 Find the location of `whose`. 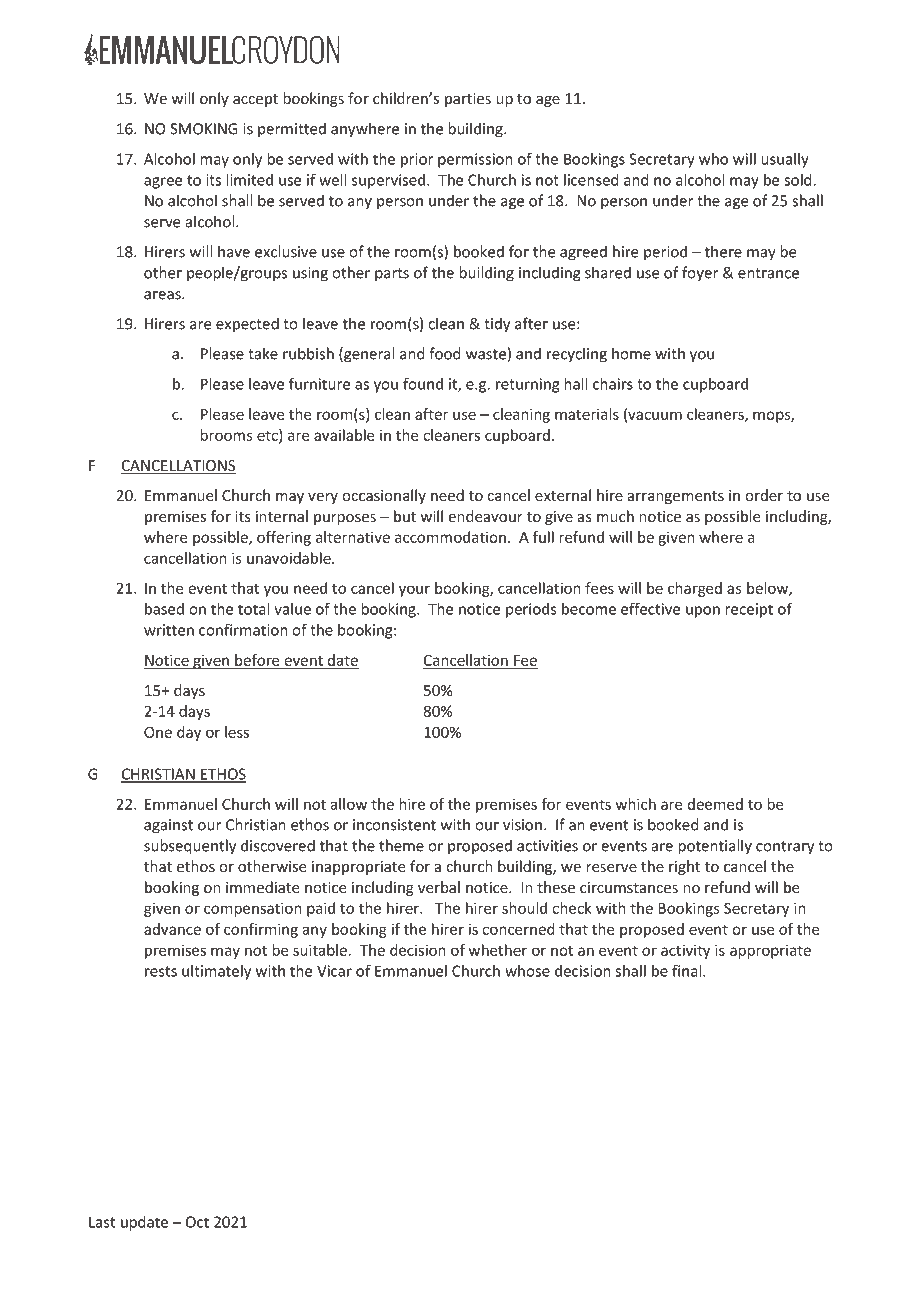

whose is located at coordinates (527, 971).
